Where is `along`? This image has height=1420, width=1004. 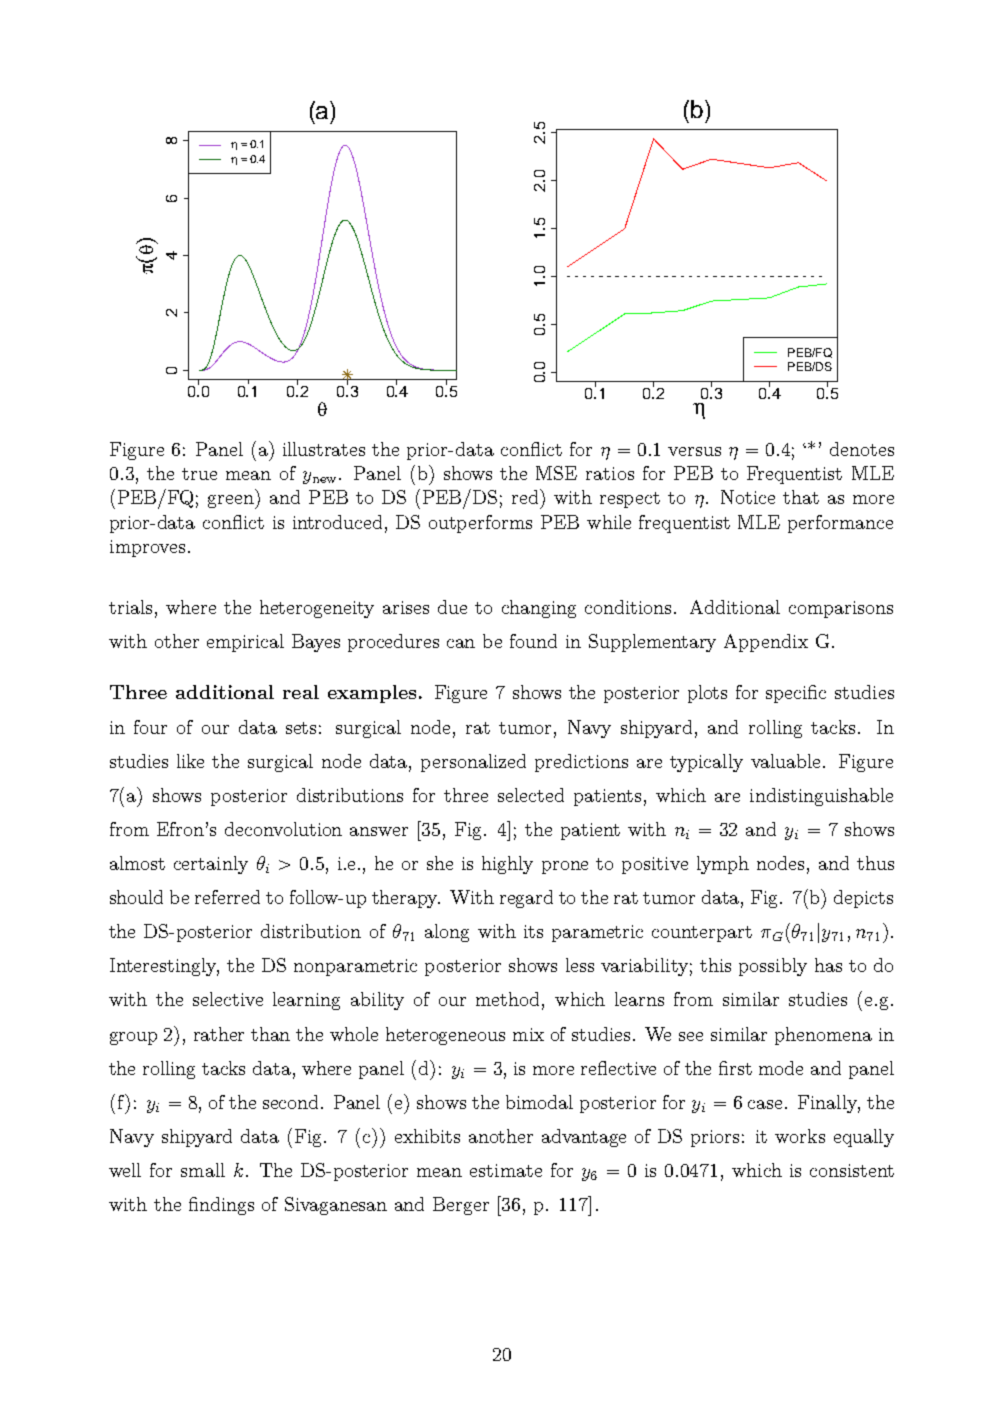 along is located at coordinates (447, 933).
